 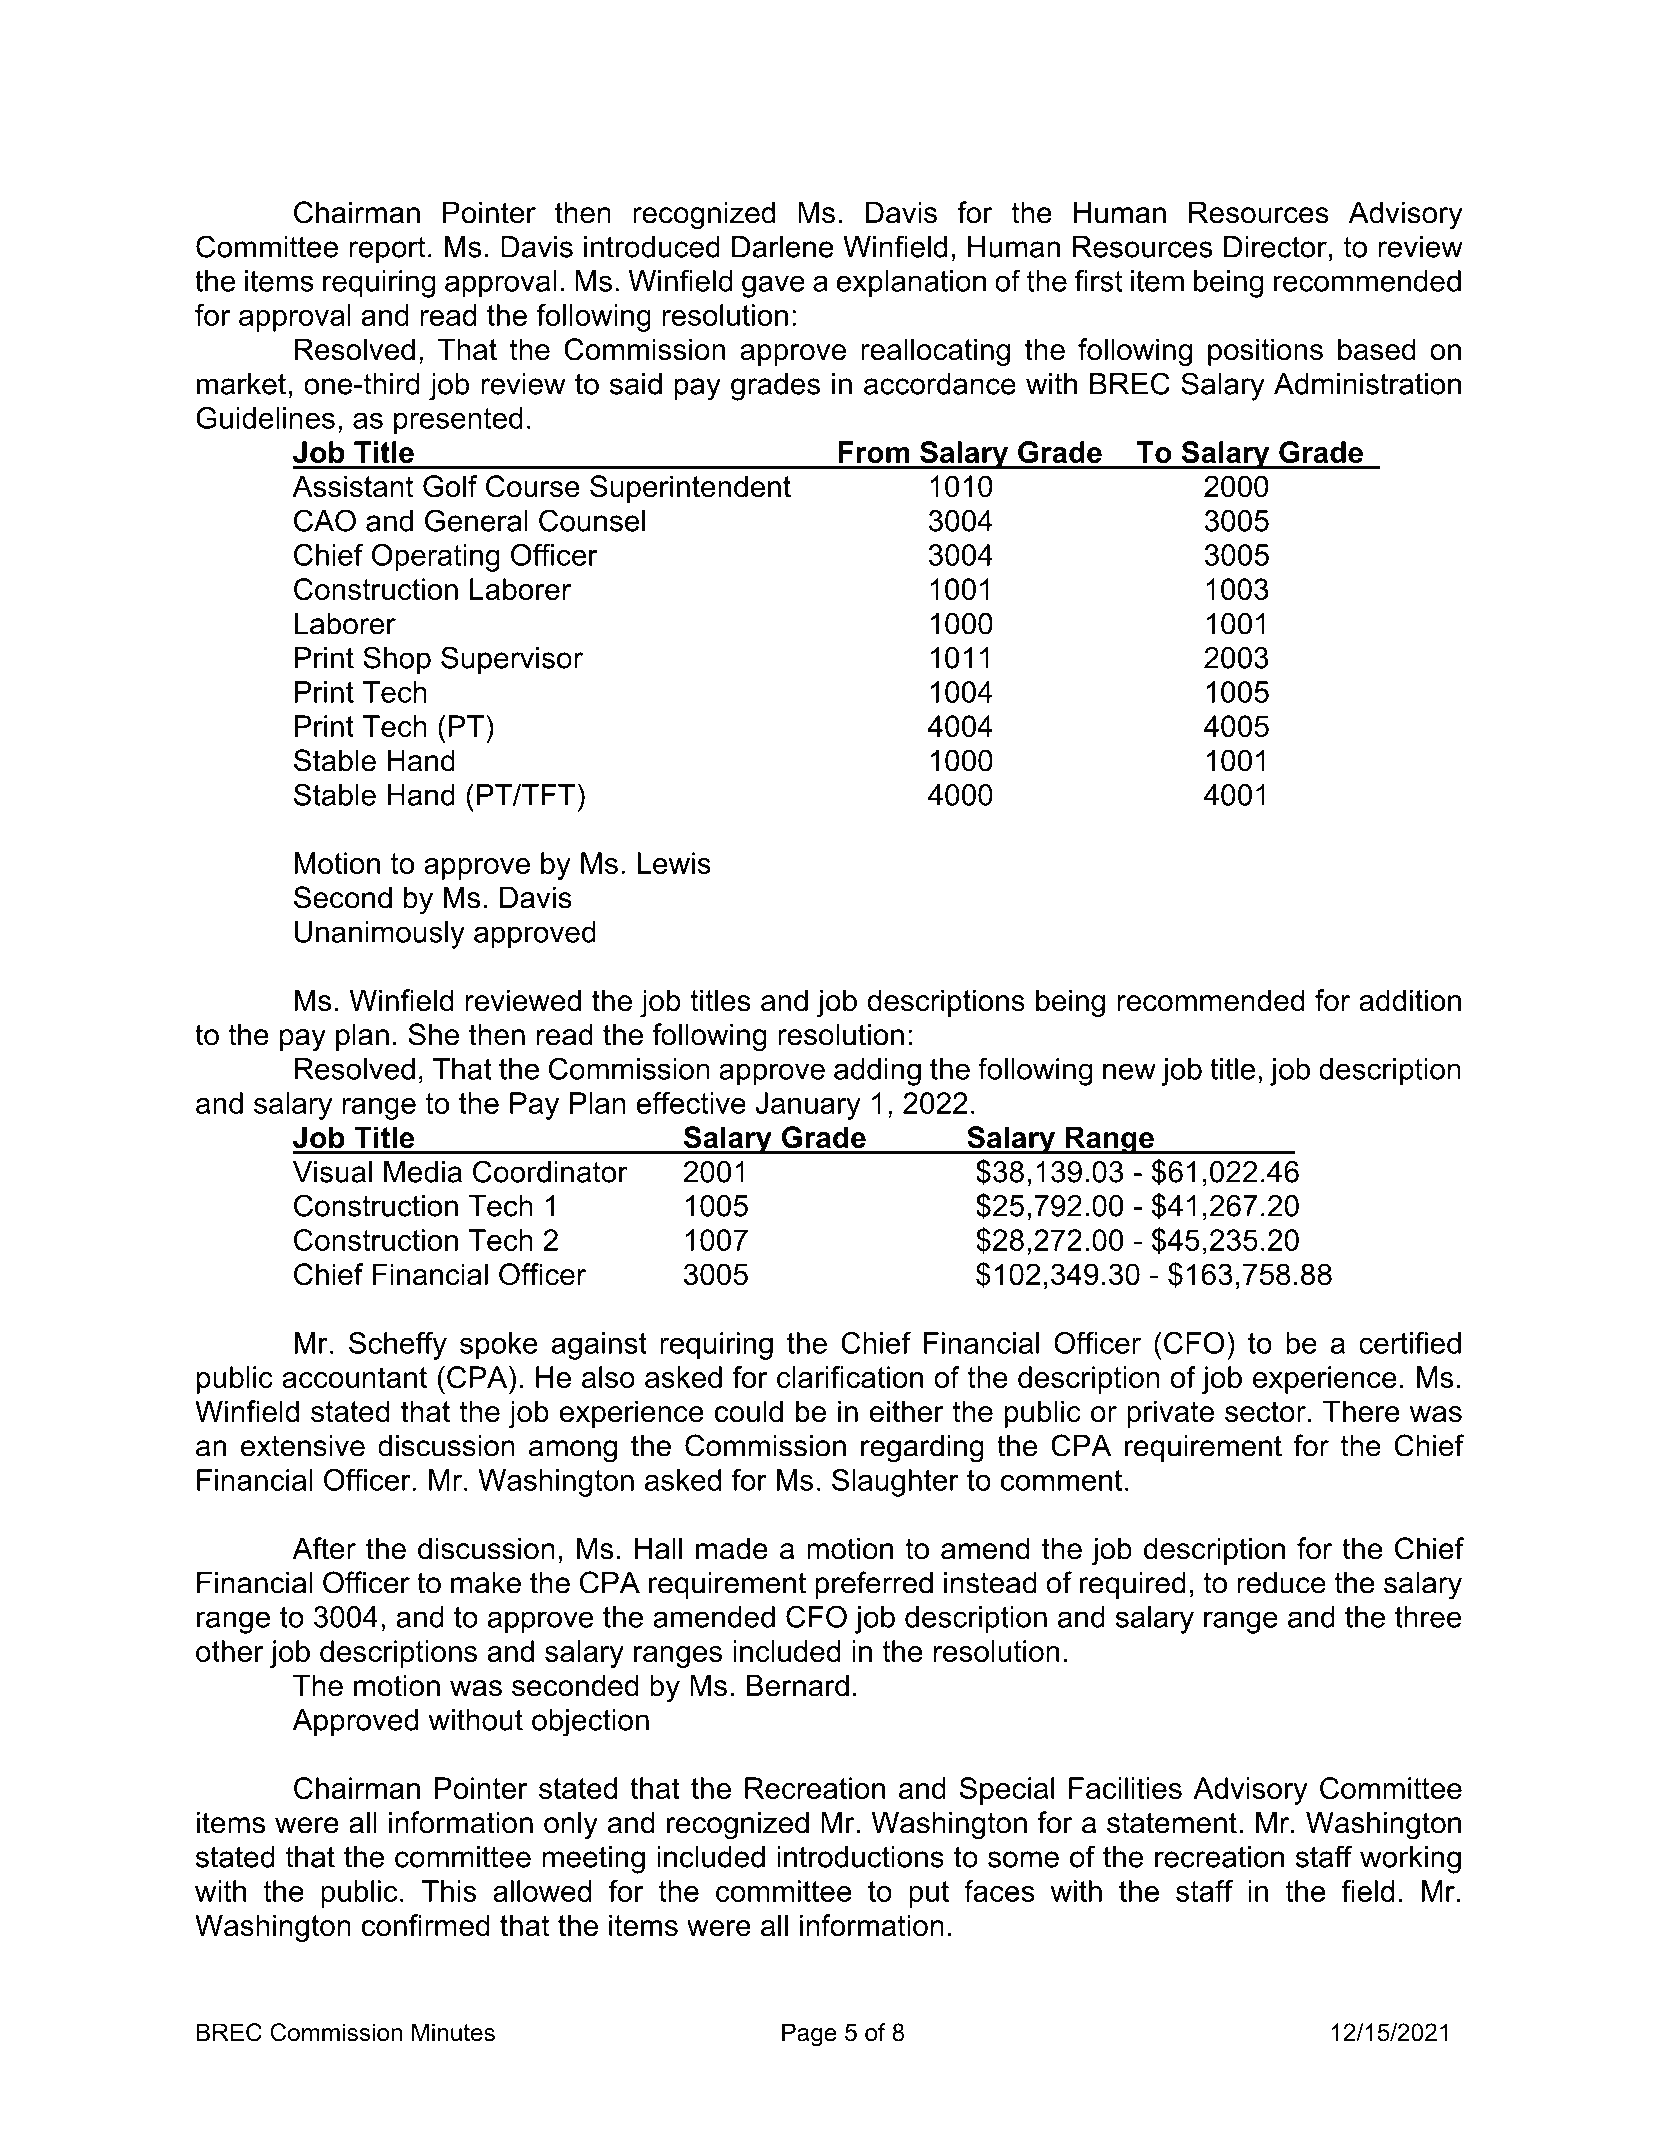 What do you see at coordinates (1410, 1860) in the document?
I see `working` at bounding box center [1410, 1860].
